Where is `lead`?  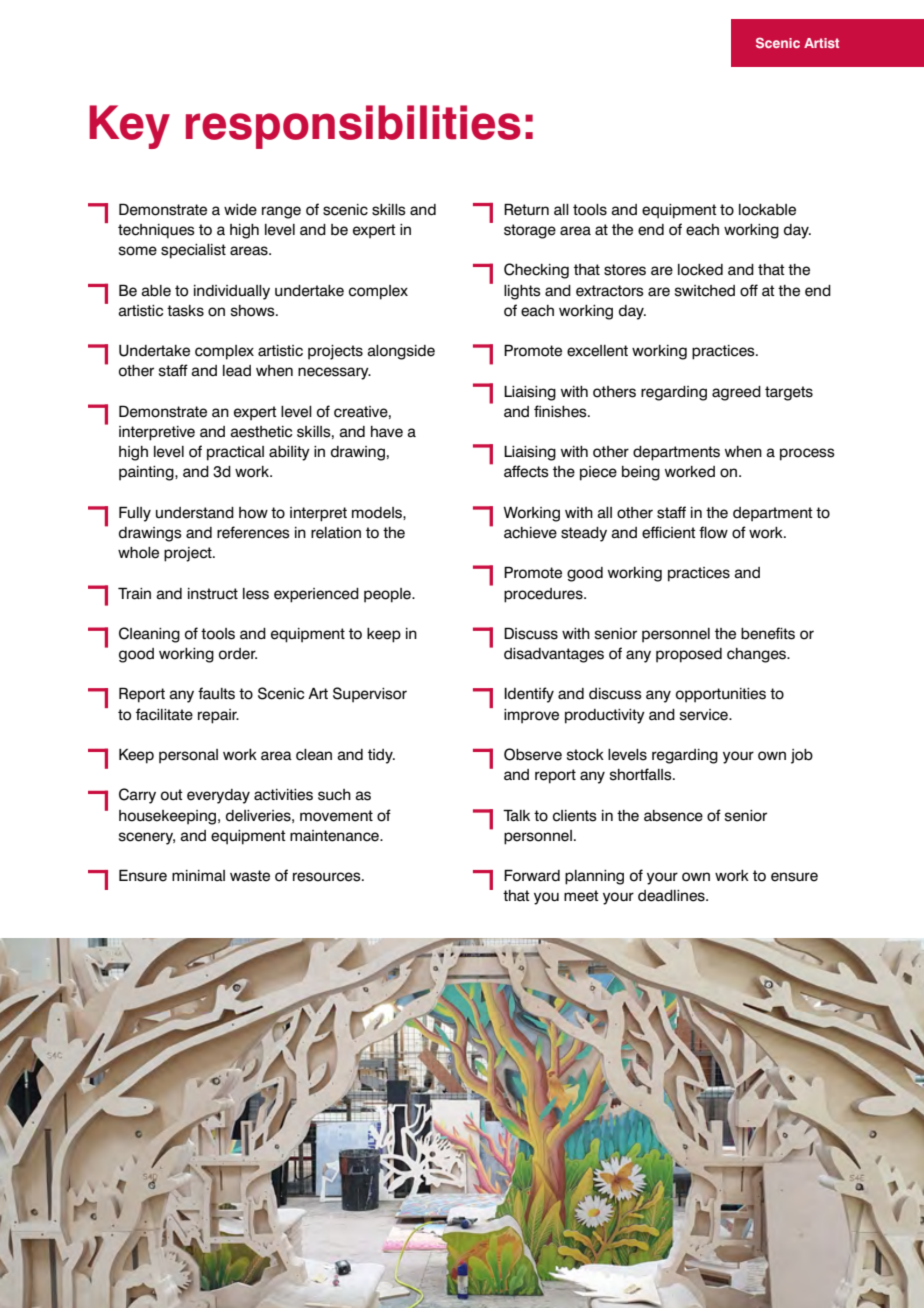
lead is located at coordinates (237, 371).
